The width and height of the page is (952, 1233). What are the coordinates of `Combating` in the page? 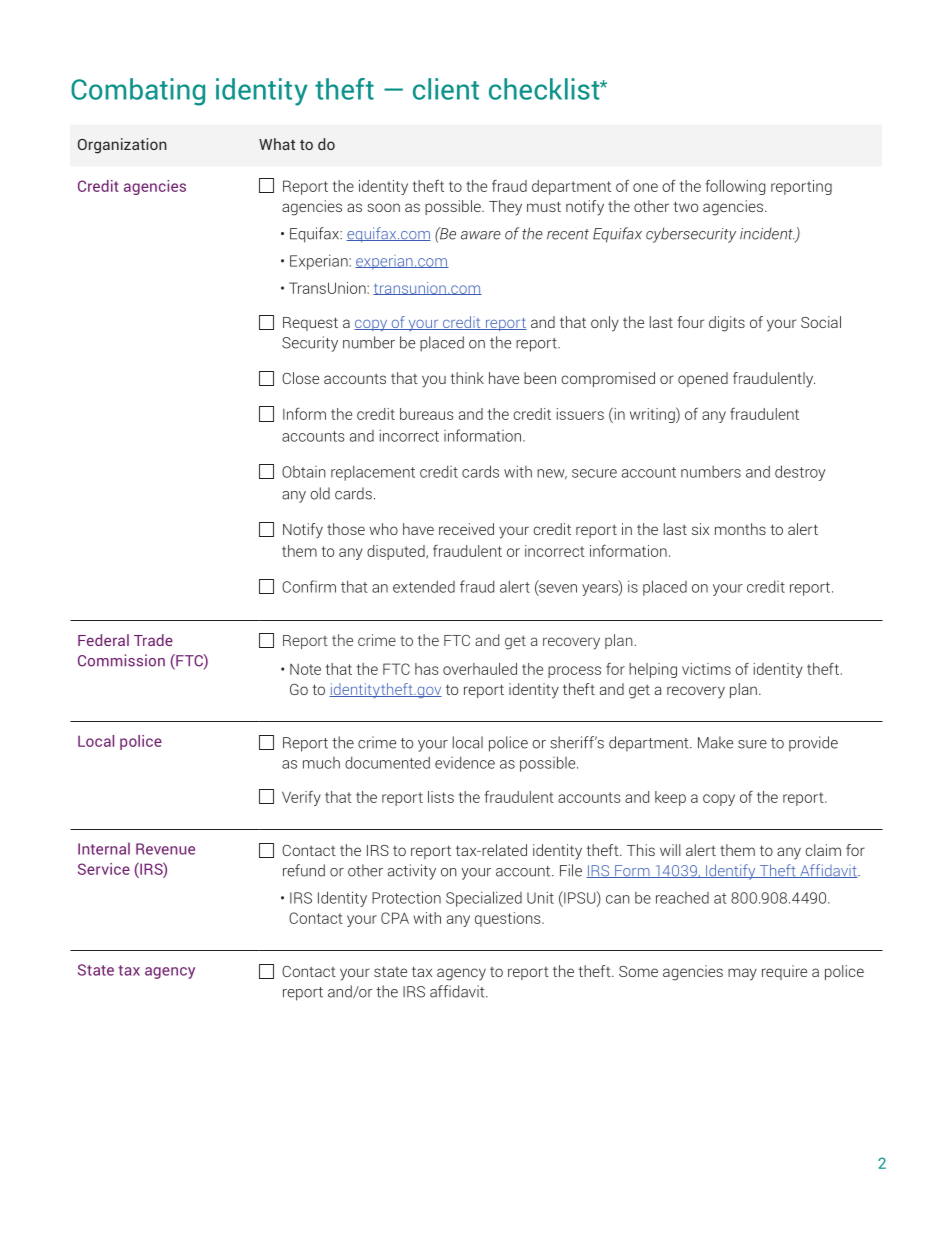 It's located at (138, 92).
